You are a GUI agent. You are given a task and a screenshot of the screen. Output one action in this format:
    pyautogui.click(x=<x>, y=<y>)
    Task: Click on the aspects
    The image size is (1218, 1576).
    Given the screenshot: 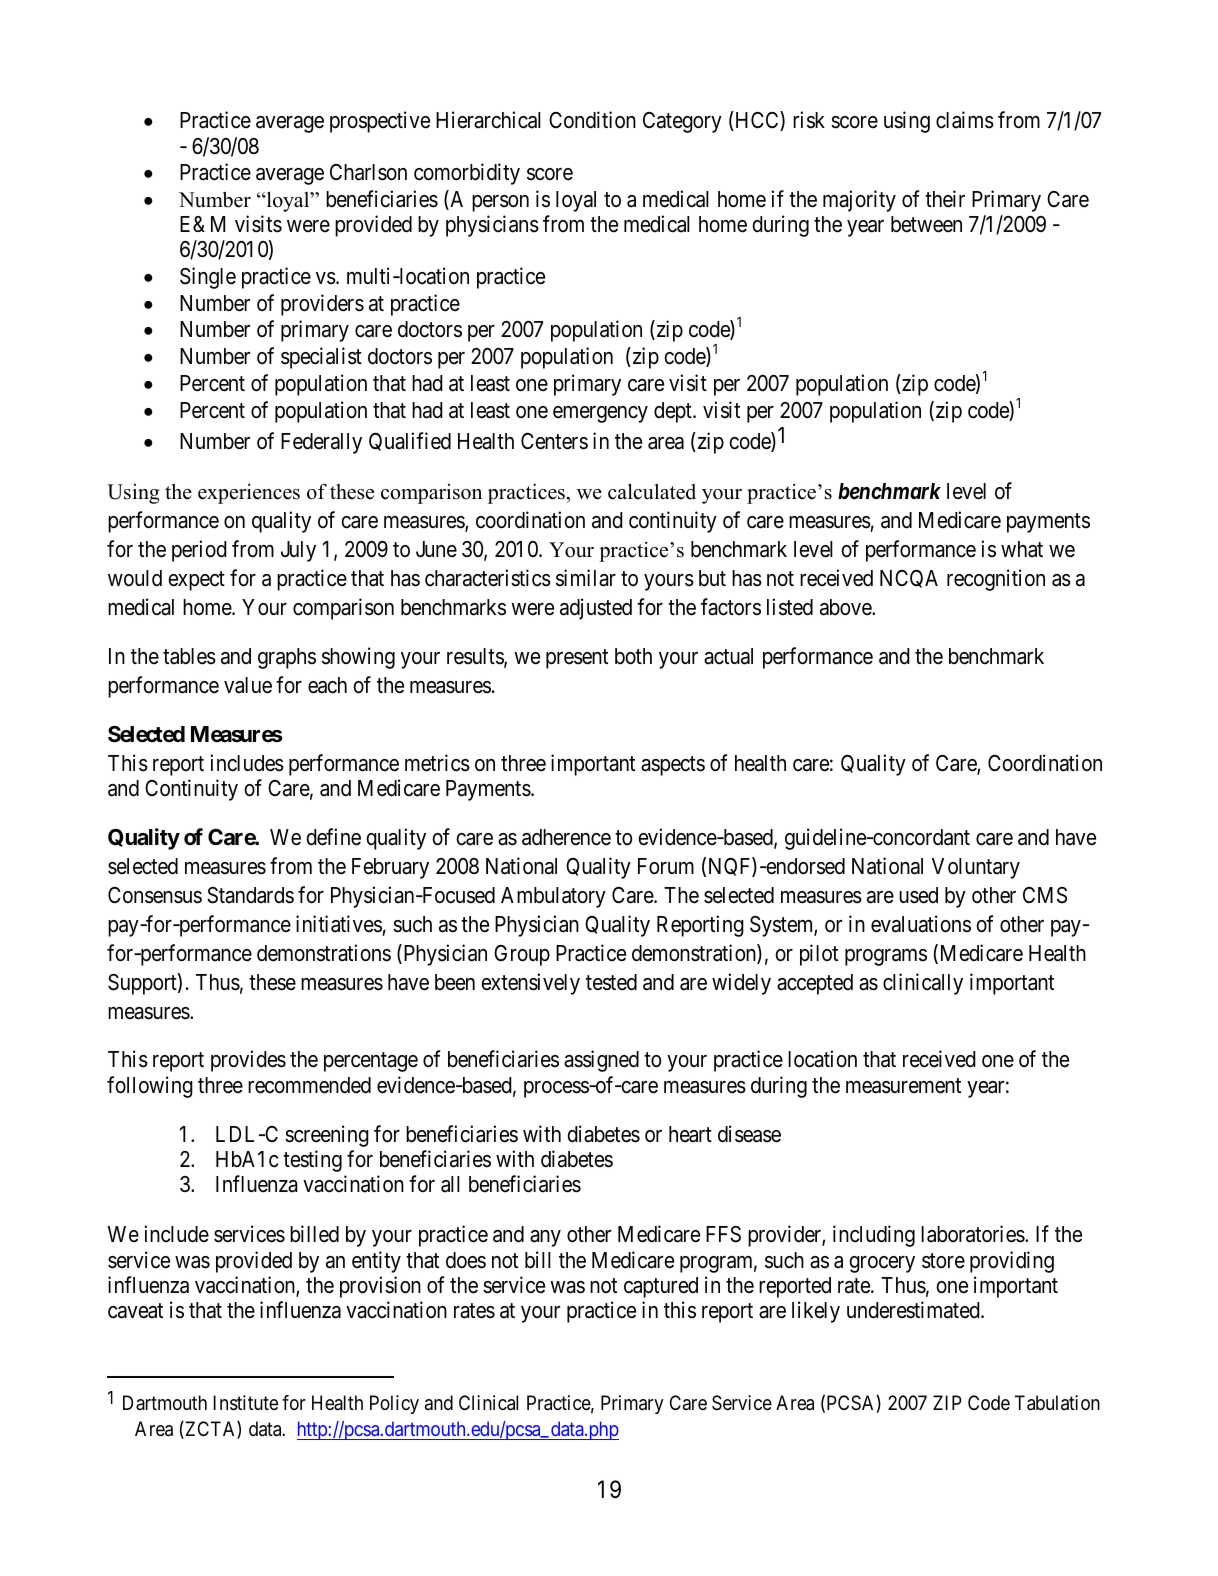 What is the action you would take?
    pyautogui.click(x=673, y=766)
